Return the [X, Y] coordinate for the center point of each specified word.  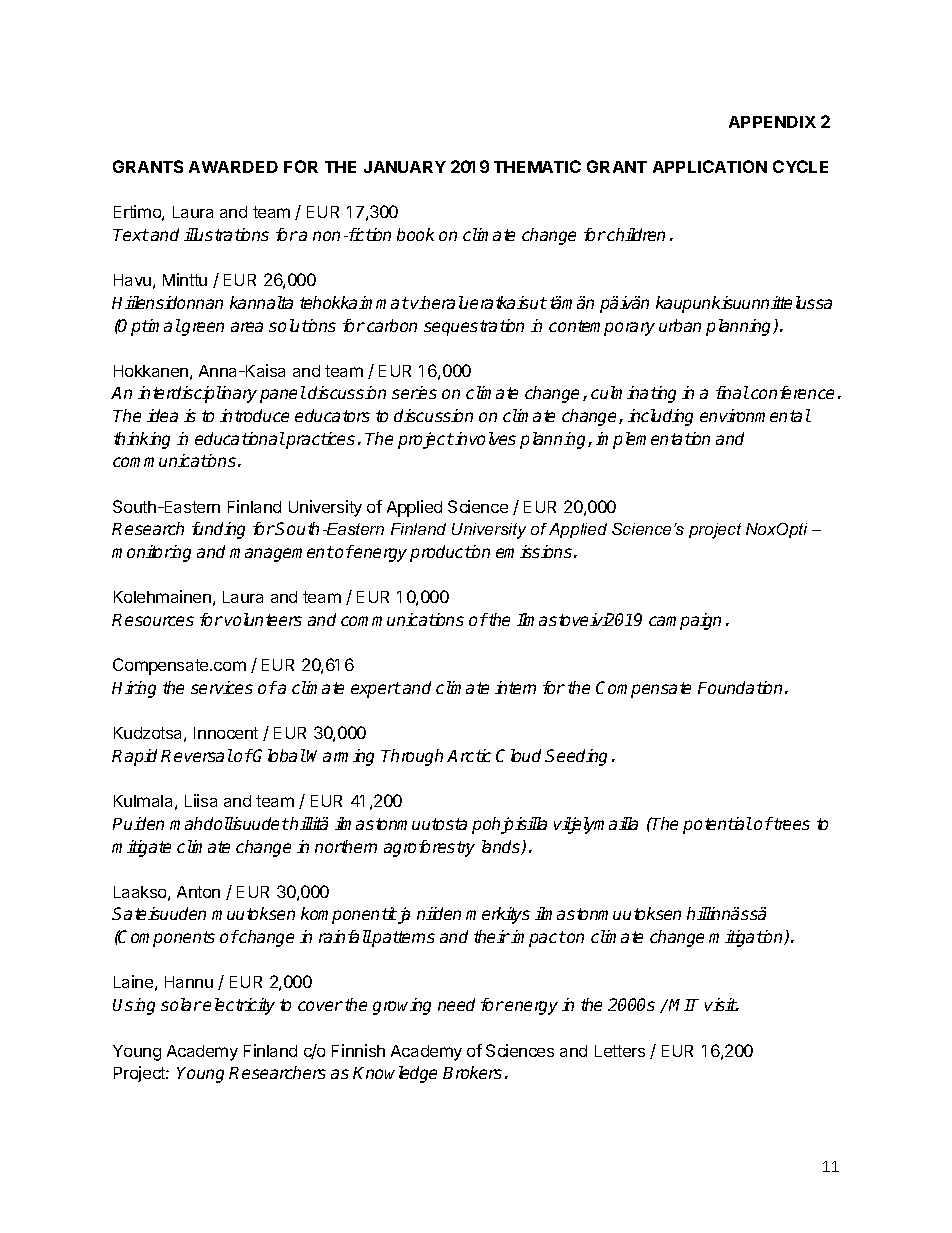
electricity [239, 1006]
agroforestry [429, 848]
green [202, 329]
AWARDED [233, 167]
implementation [653, 440]
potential [717, 825]
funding [218, 530]
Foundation [740, 687]
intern [515, 687]
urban [680, 325]
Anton [198, 892]
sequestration [474, 327]
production [450, 553]
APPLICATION [710, 166]
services [222, 687]
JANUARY [405, 167]
